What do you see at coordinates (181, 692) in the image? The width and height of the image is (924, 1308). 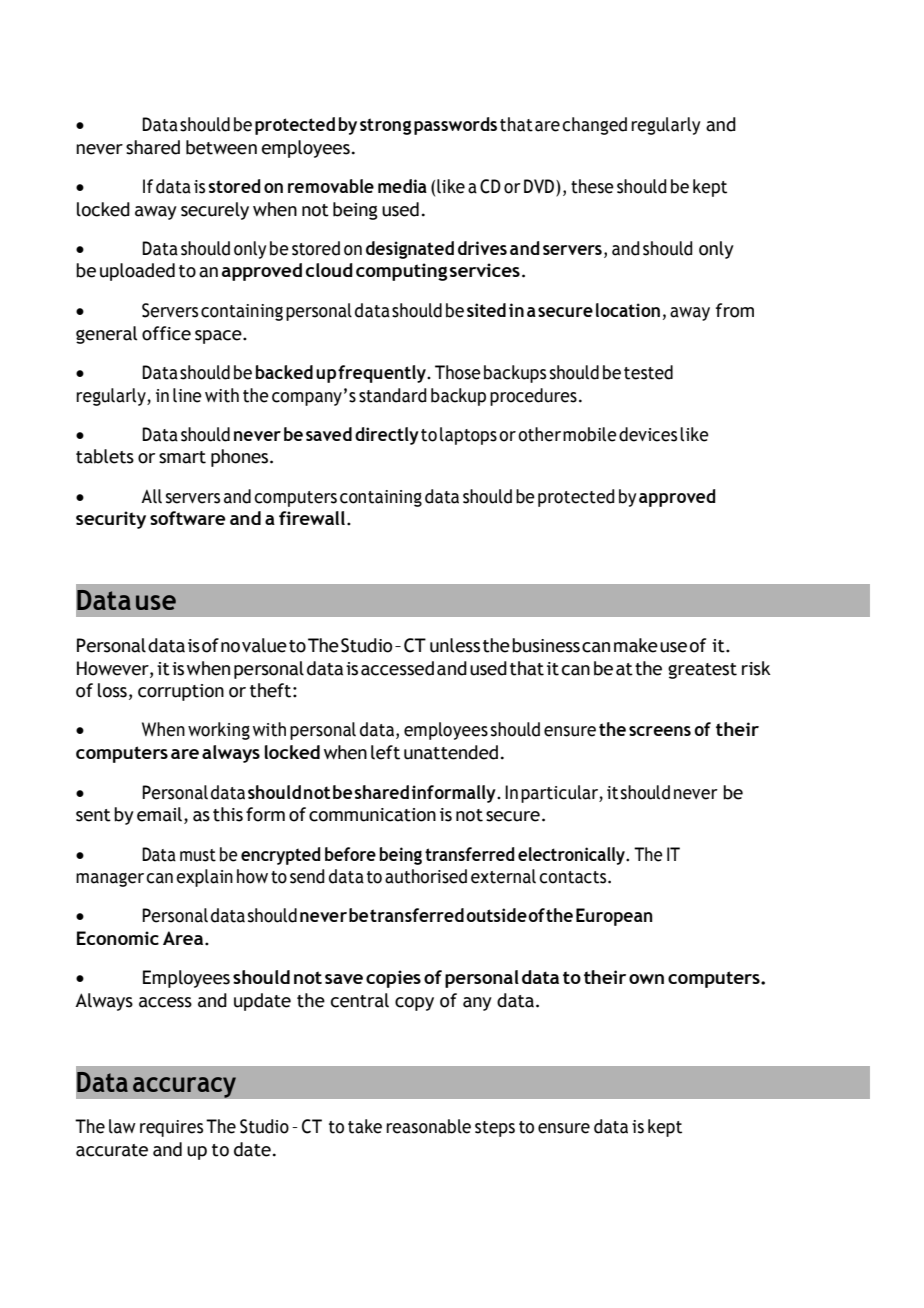 I see `corruption` at bounding box center [181, 692].
